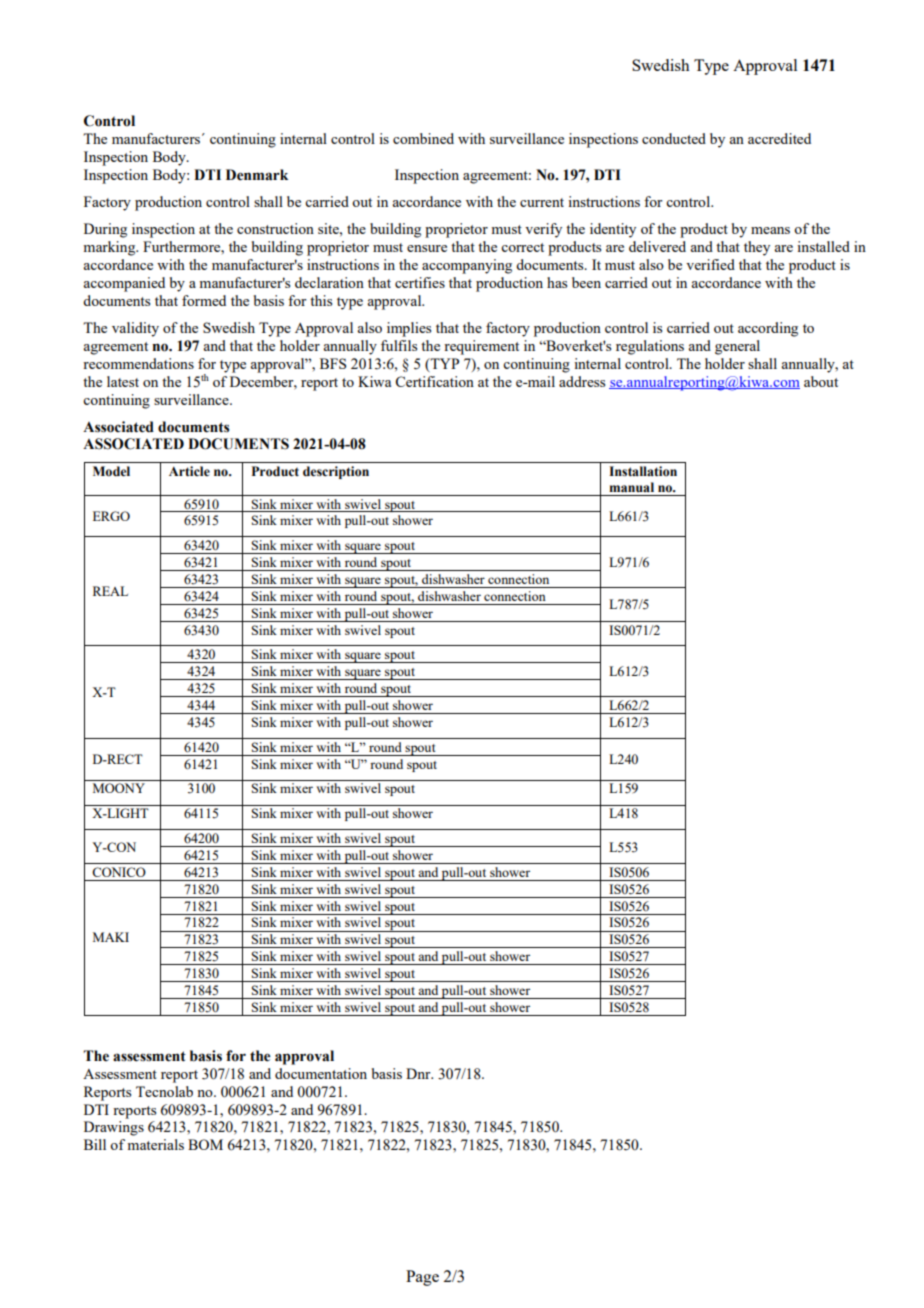 The height and width of the document is (1308, 924). What do you see at coordinates (336, 472) in the document?
I see `description` at bounding box center [336, 472].
